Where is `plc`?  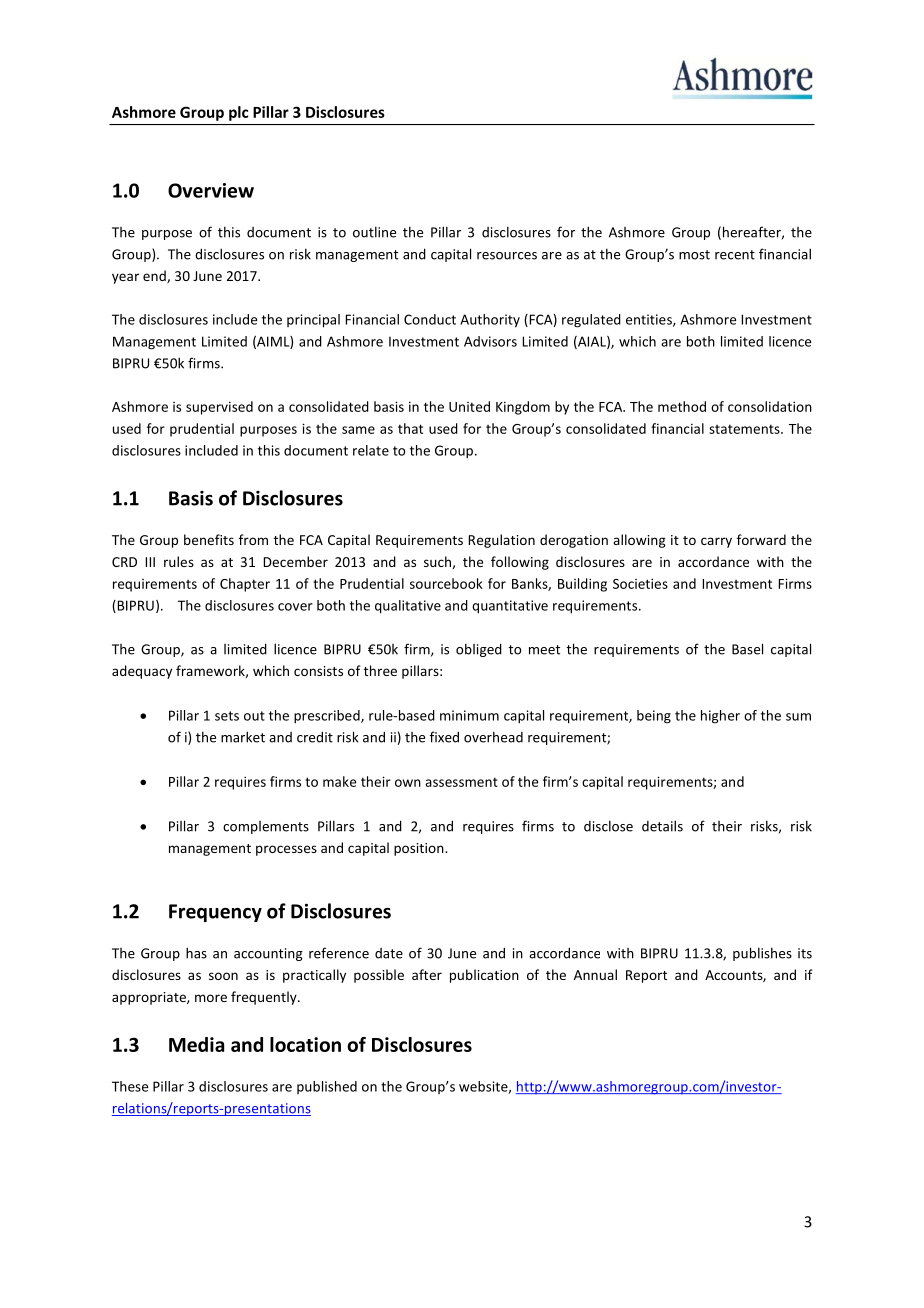 plc is located at coordinates (238, 113).
